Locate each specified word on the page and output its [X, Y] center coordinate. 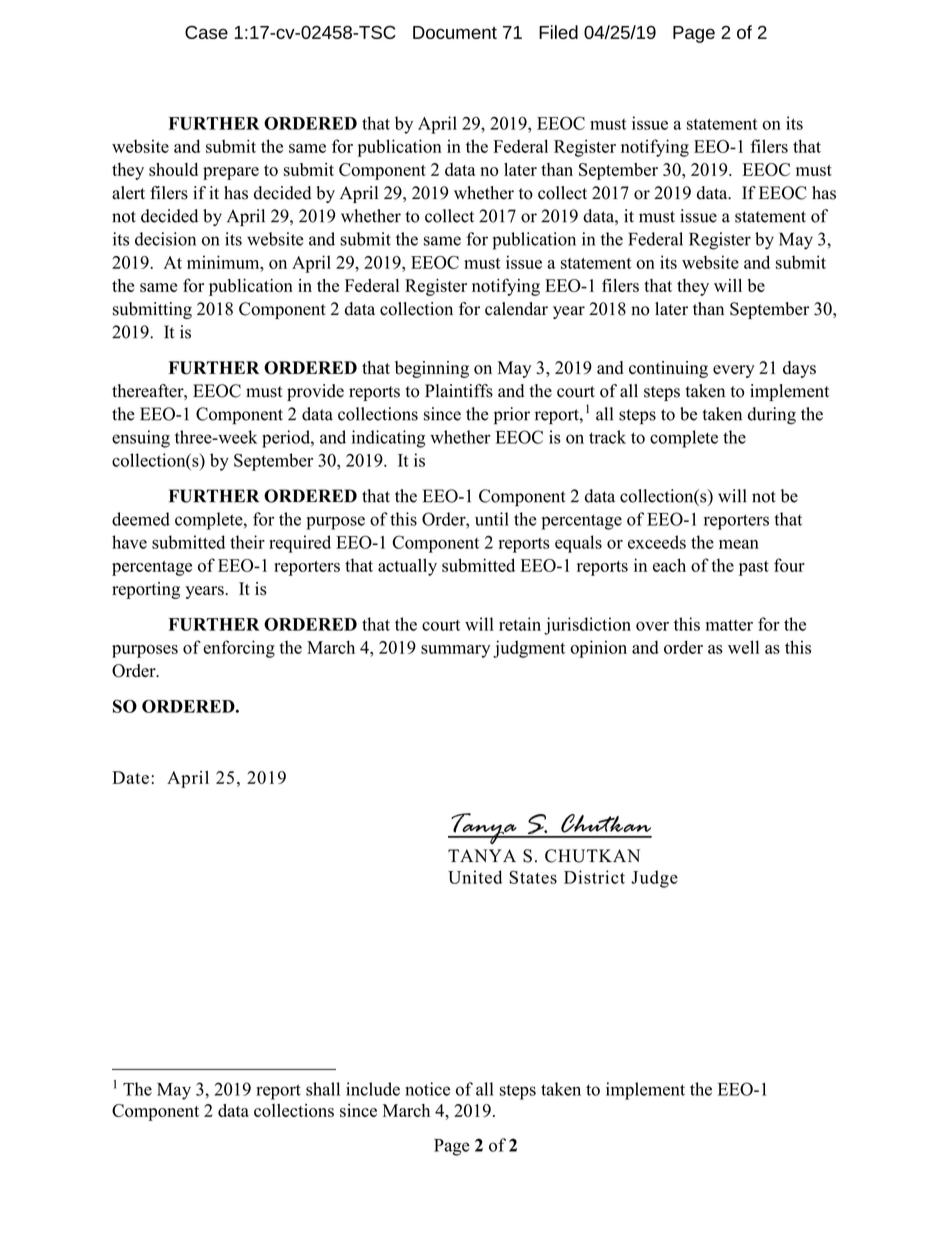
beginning [432, 369]
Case [206, 32]
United [475, 877]
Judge [654, 879]
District [594, 877]
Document [455, 32]
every [734, 371]
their [247, 542]
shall [323, 1089]
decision [165, 239]
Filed [558, 32]
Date [130, 777]
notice [427, 1089]
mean [739, 544]
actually [407, 567]
